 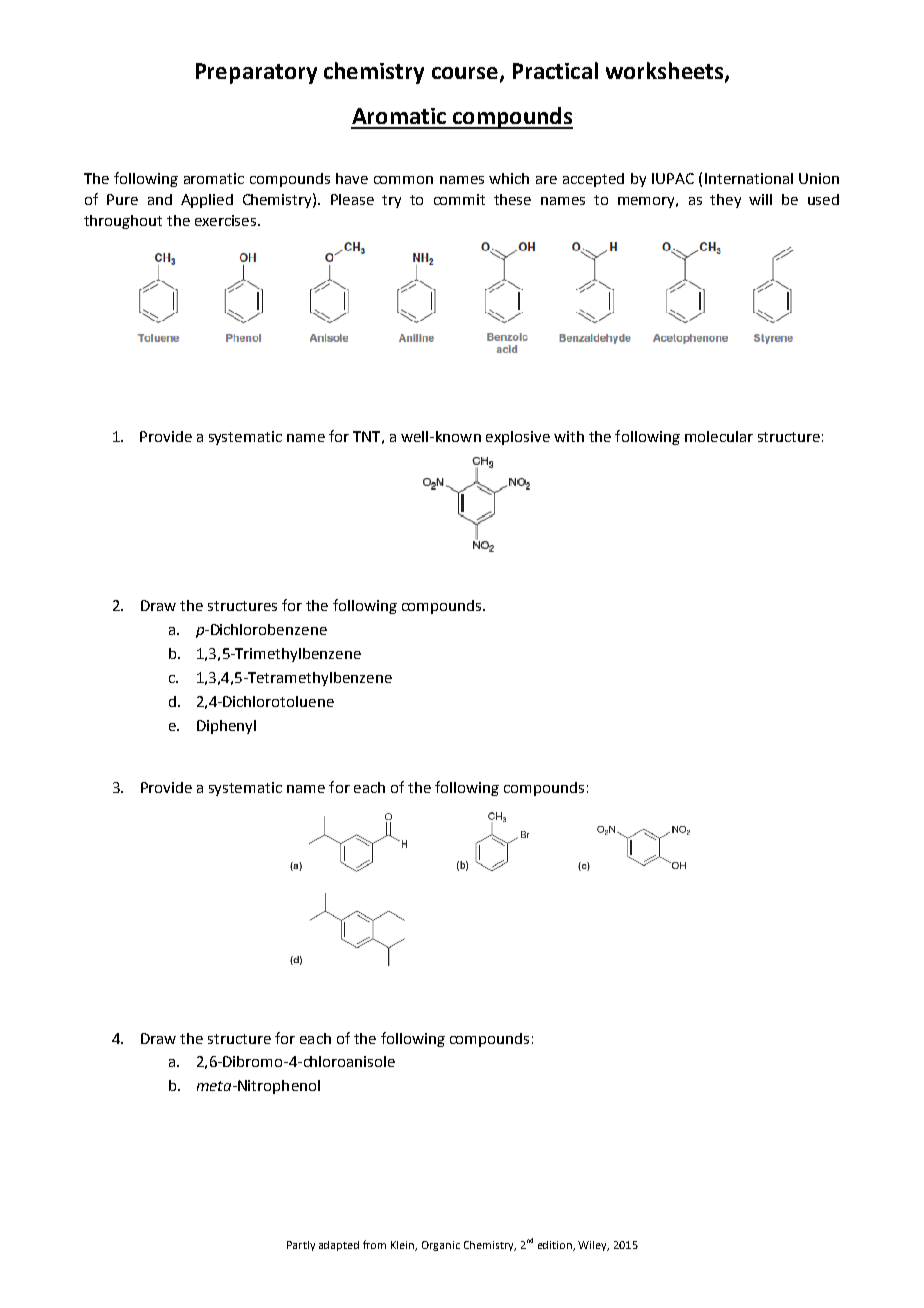 I want to click on adapted, so click(x=339, y=1246).
